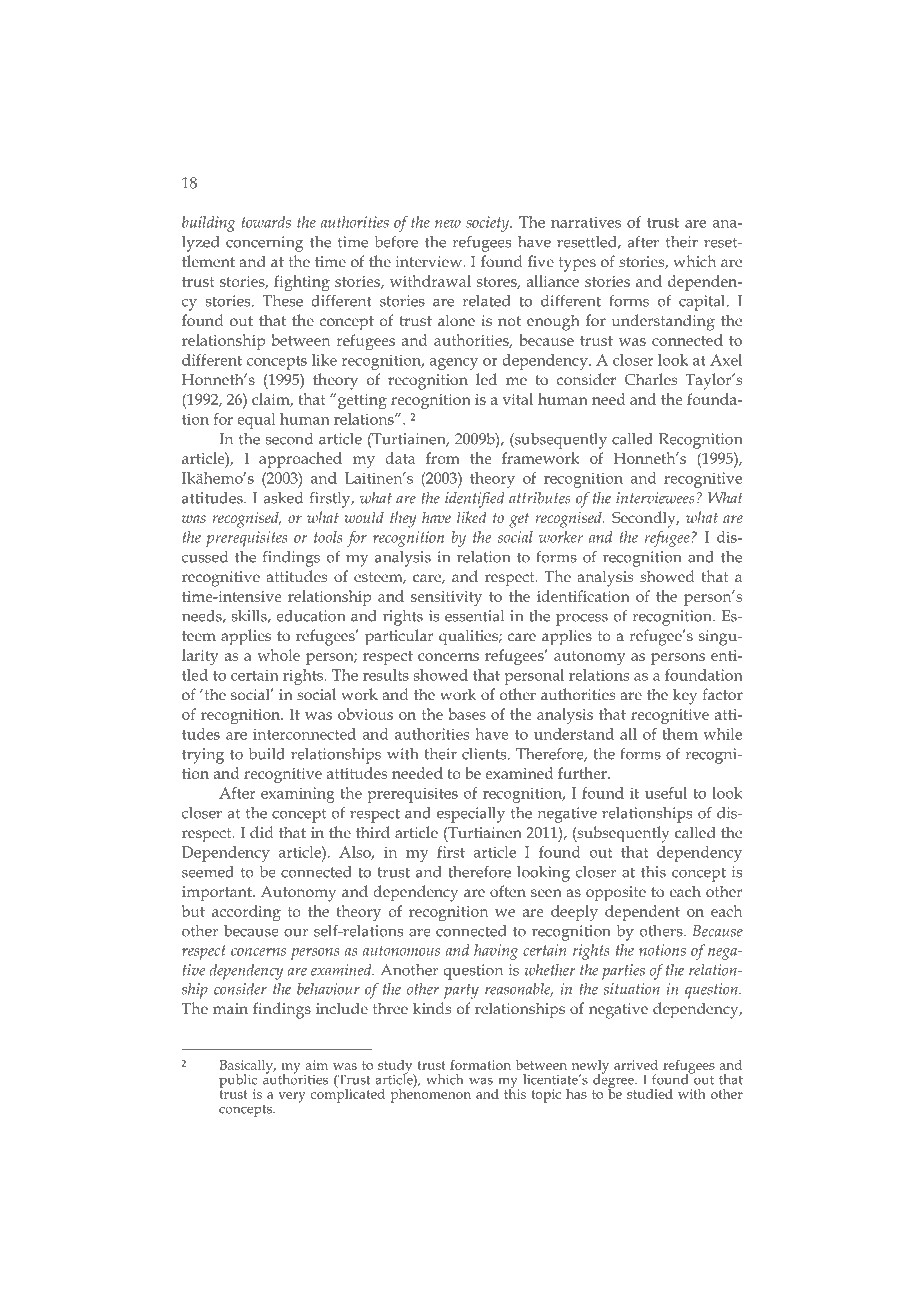 The image size is (924, 1308). What do you see at coordinates (238, 1082) in the screenshot?
I see `public` at bounding box center [238, 1082].
